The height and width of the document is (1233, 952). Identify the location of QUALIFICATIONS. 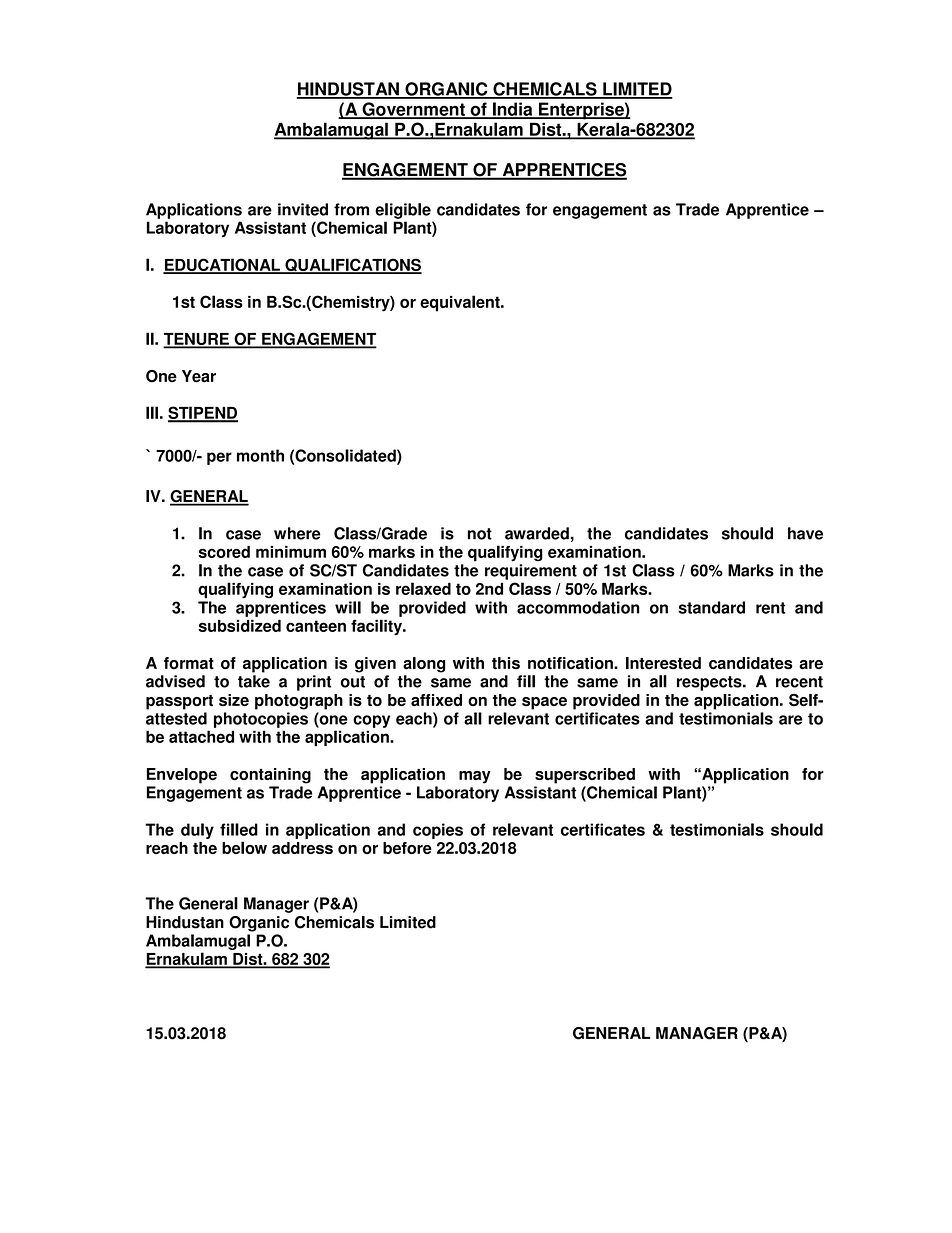
(352, 266).
